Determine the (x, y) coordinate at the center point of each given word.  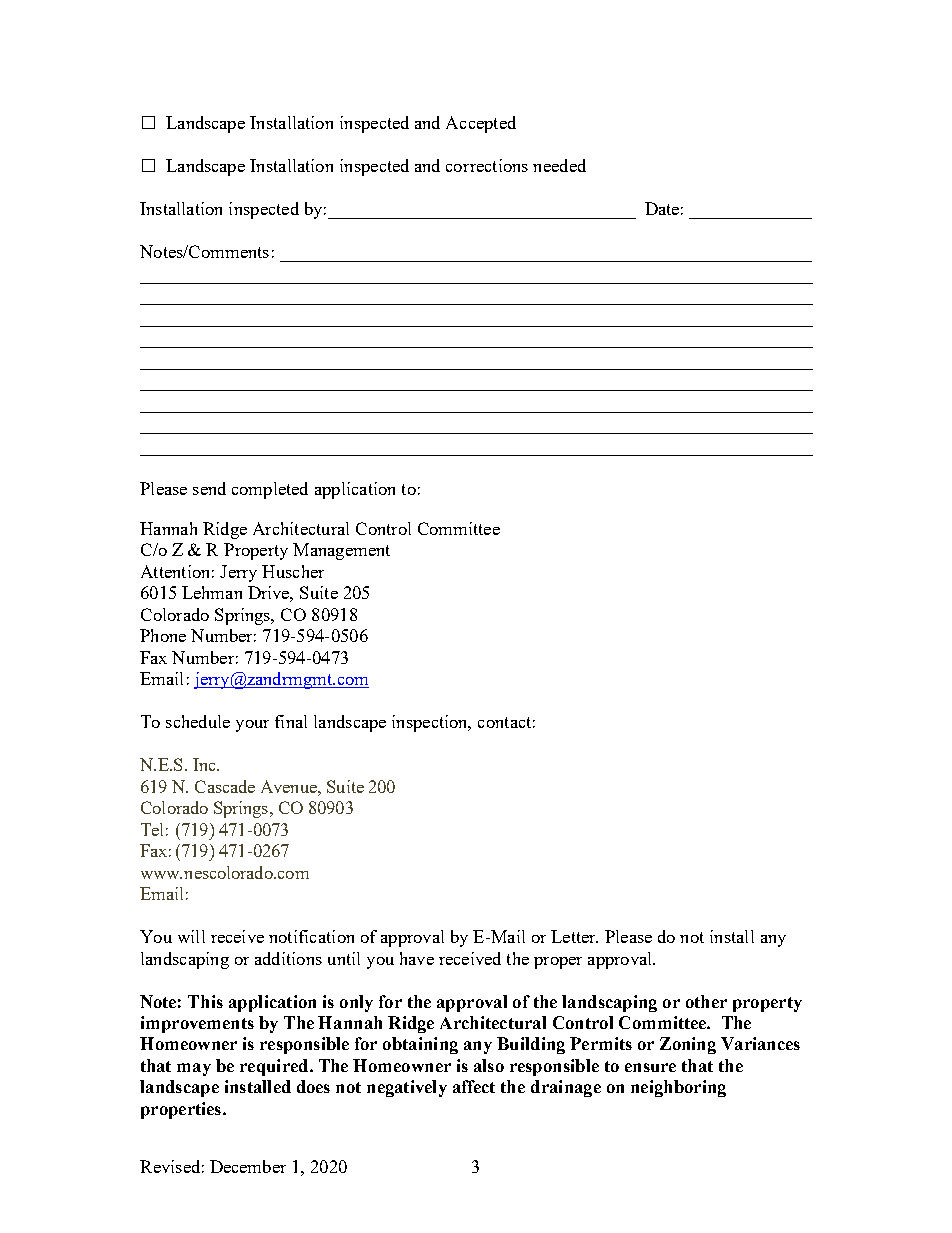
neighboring (678, 1088)
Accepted (481, 124)
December (248, 1166)
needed (559, 165)
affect (474, 1086)
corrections (487, 165)
